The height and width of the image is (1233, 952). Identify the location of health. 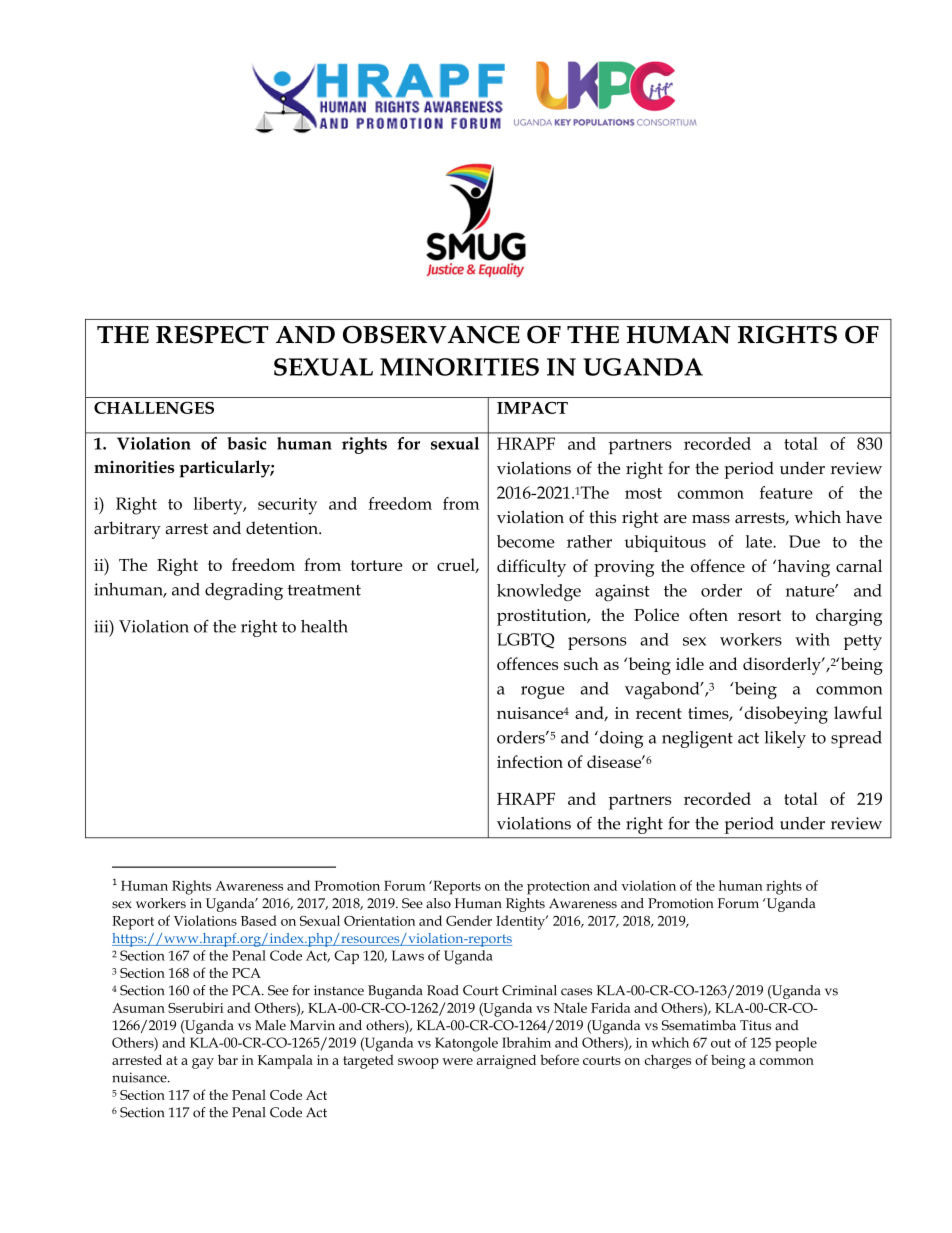
(324, 626).
